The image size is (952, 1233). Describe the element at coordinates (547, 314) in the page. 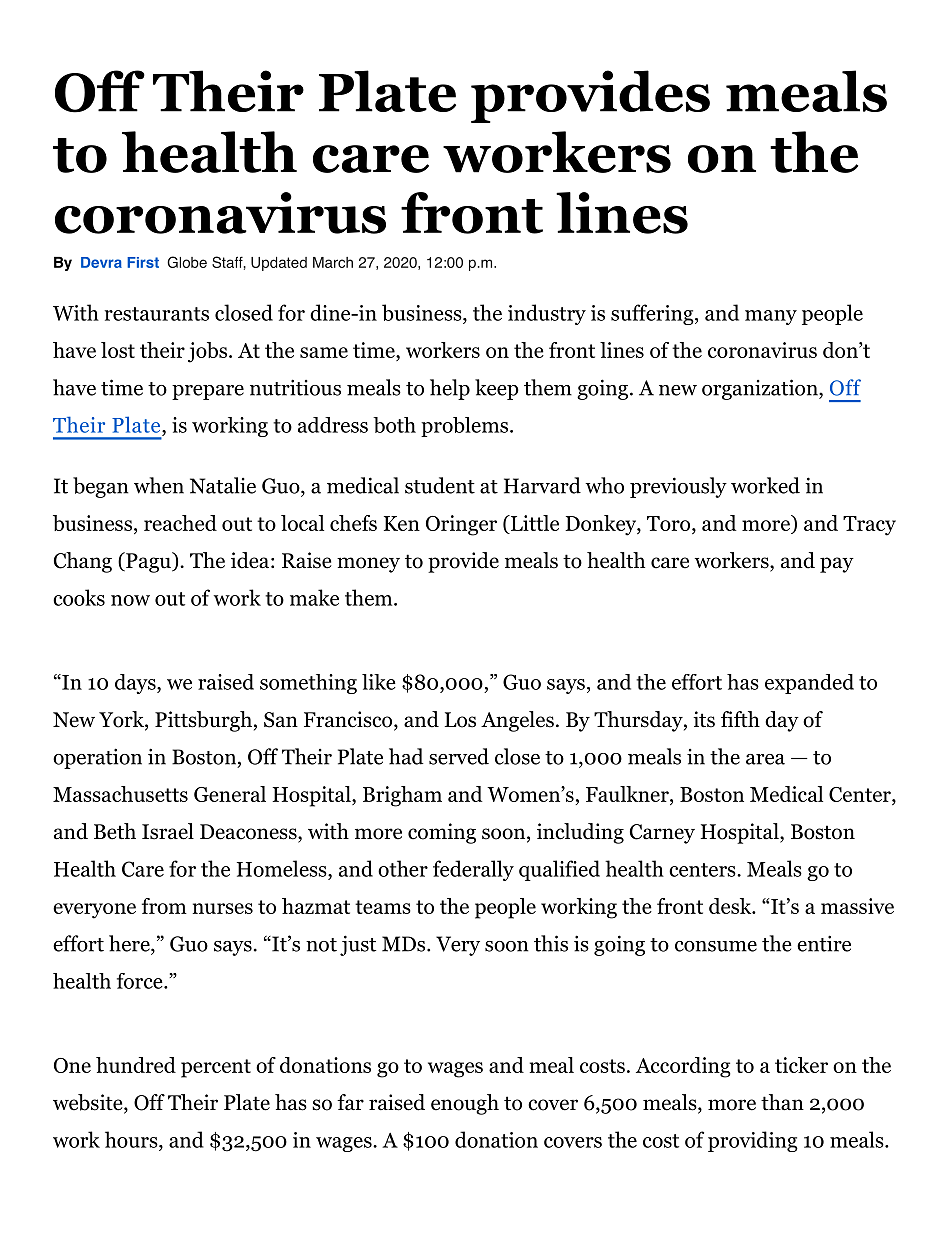

I see `industry` at that location.
